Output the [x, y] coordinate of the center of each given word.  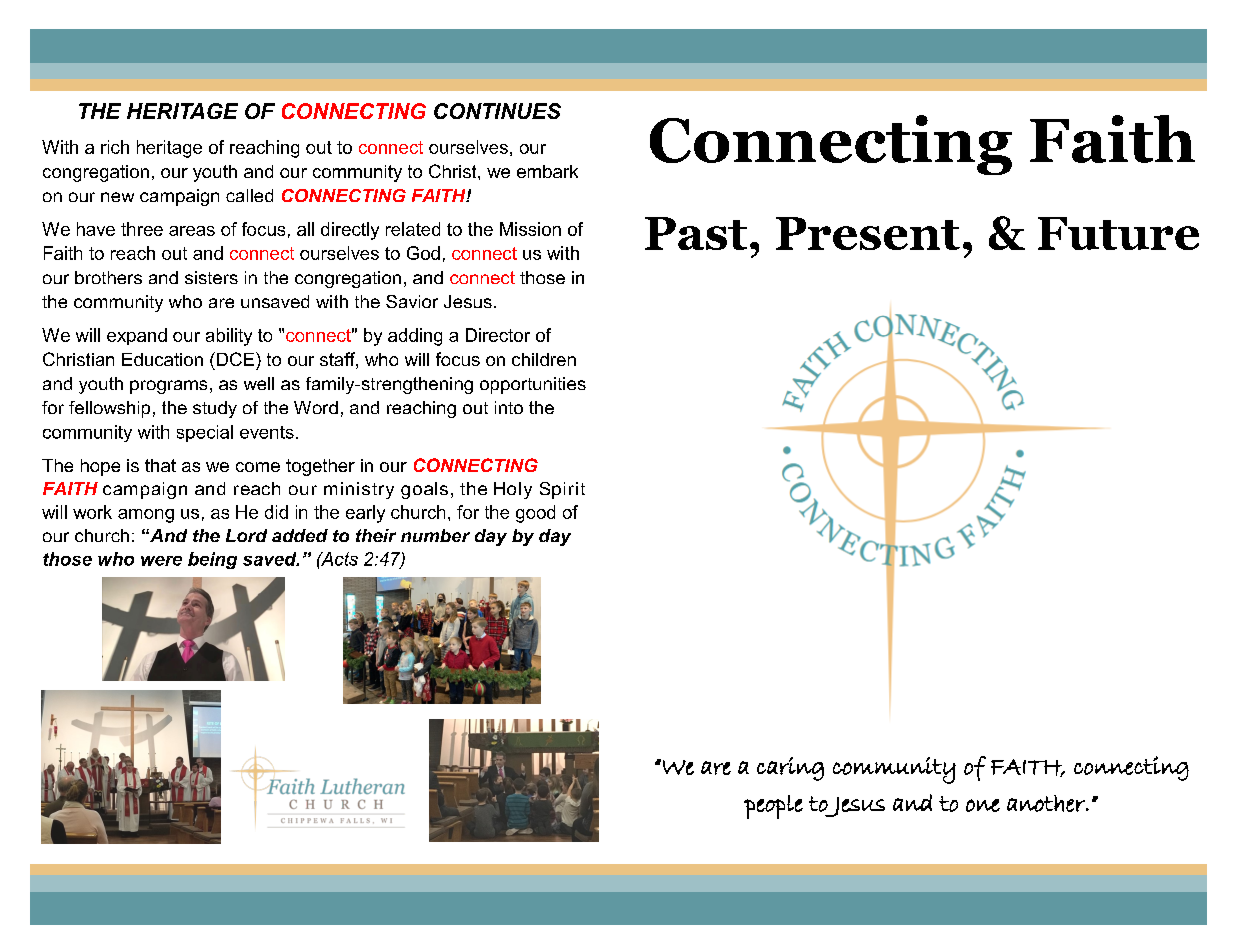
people [773, 807]
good [535, 514]
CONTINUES [497, 111]
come [258, 467]
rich [115, 147]
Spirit [562, 490]
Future [1118, 233]
